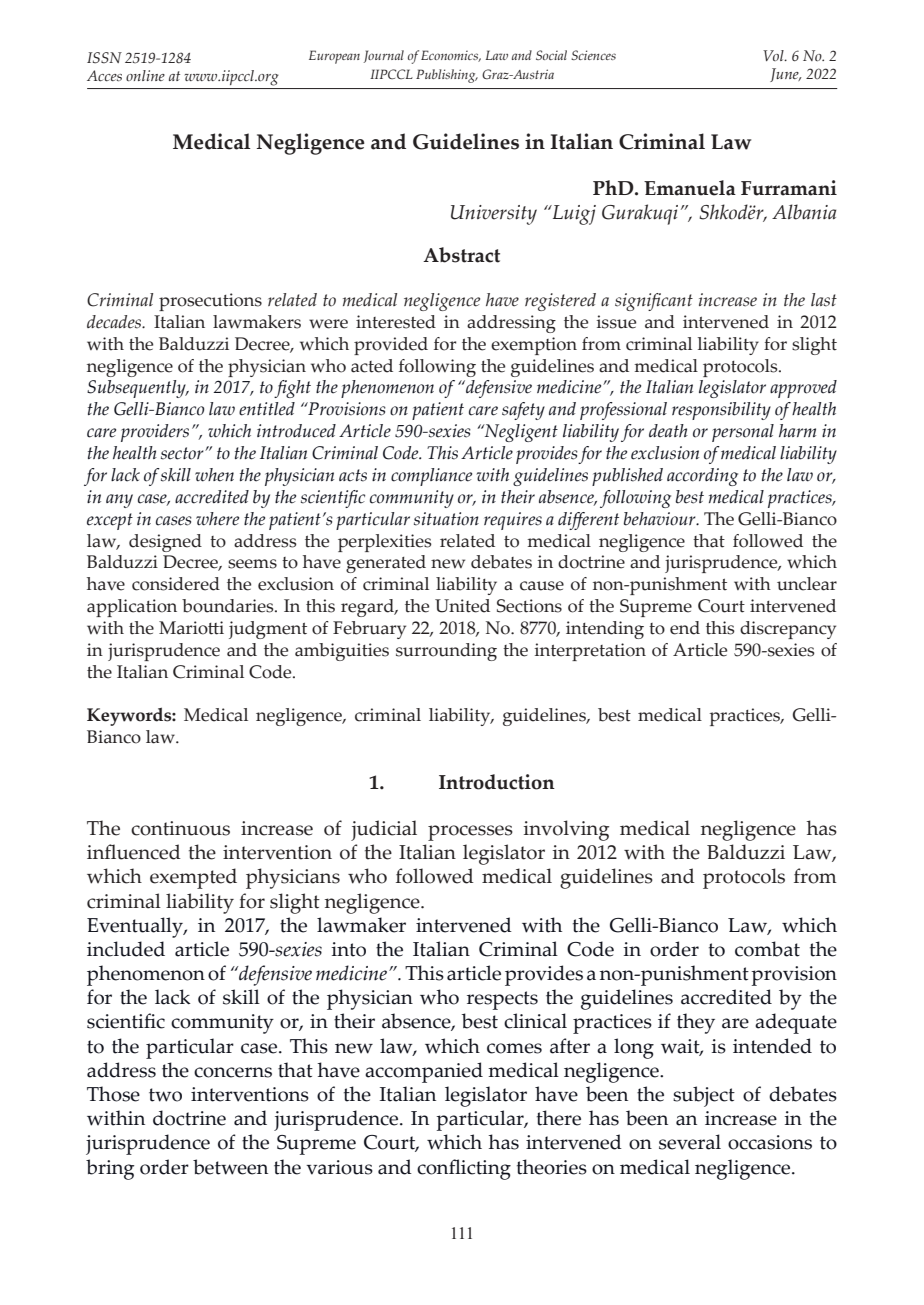 The image size is (924, 1305). What do you see at coordinates (191, 628) in the image?
I see `Mariotti` at bounding box center [191, 628].
